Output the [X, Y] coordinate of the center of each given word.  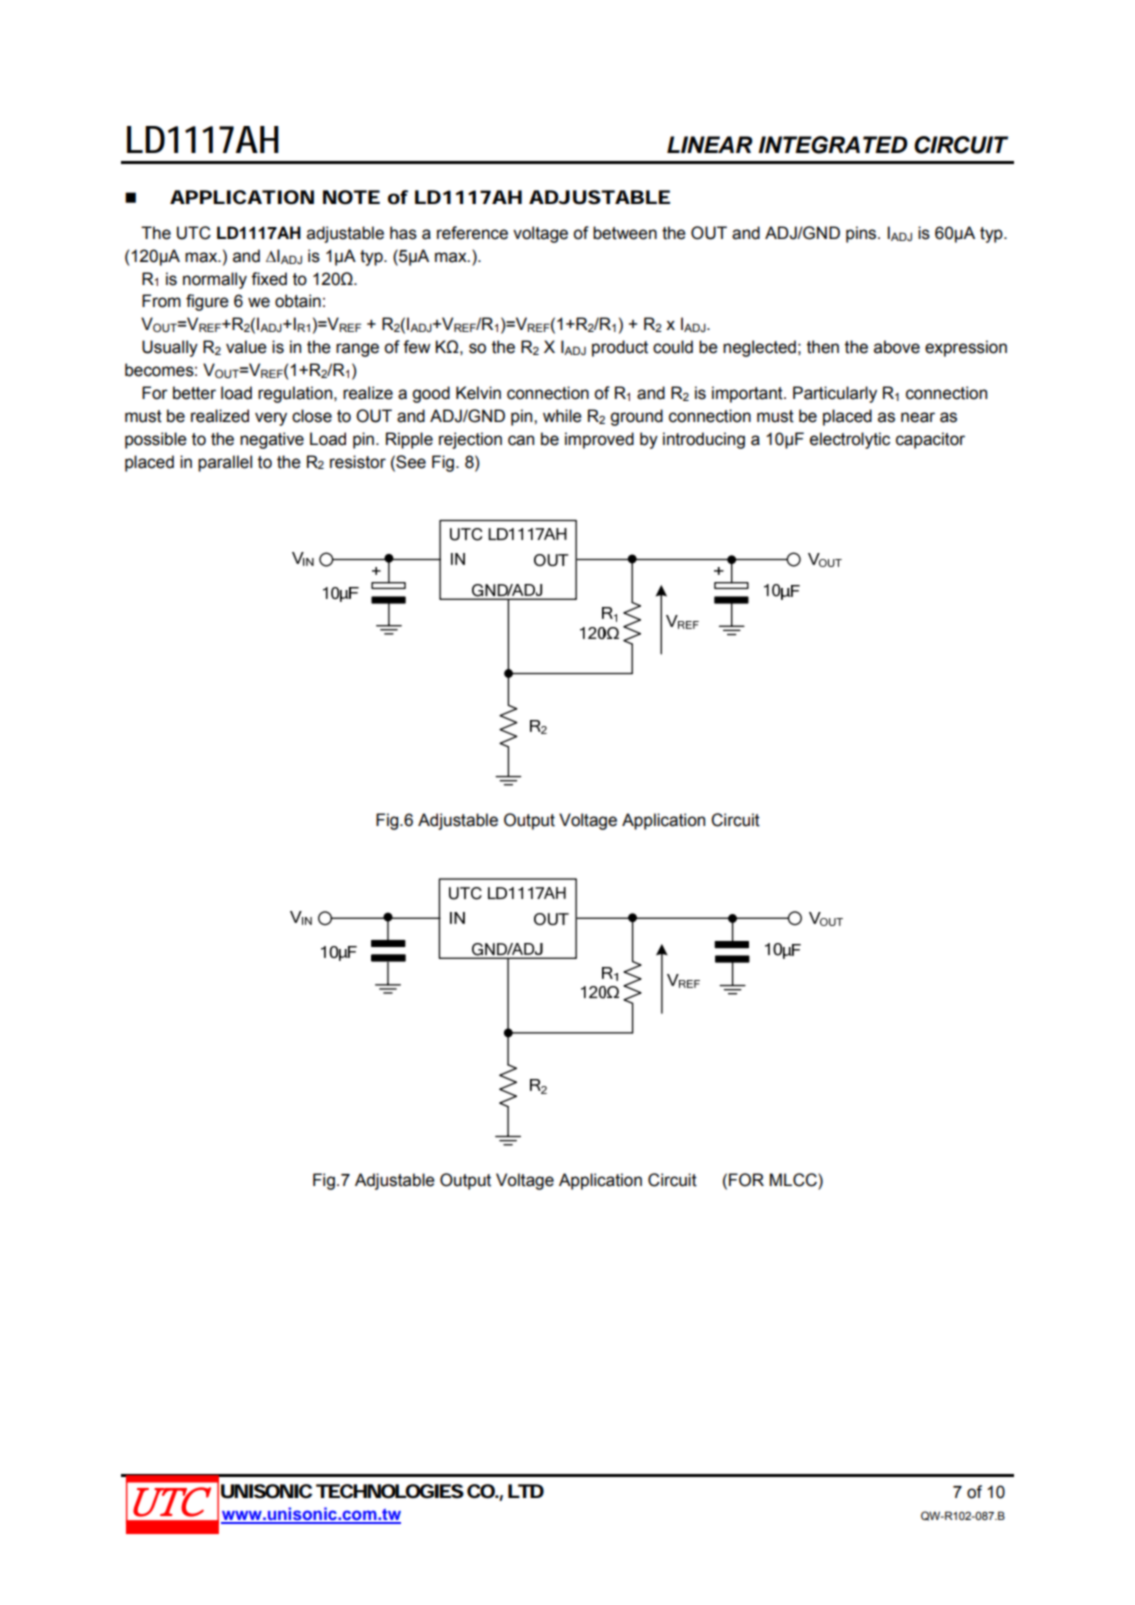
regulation [296, 394]
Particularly [835, 394]
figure [207, 302]
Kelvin [478, 393]
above [897, 347]
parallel [225, 463]
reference [472, 233]
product [620, 348]
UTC [194, 233]
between [625, 233]
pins [862, 234]
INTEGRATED [833, 145]
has [403, 233]
